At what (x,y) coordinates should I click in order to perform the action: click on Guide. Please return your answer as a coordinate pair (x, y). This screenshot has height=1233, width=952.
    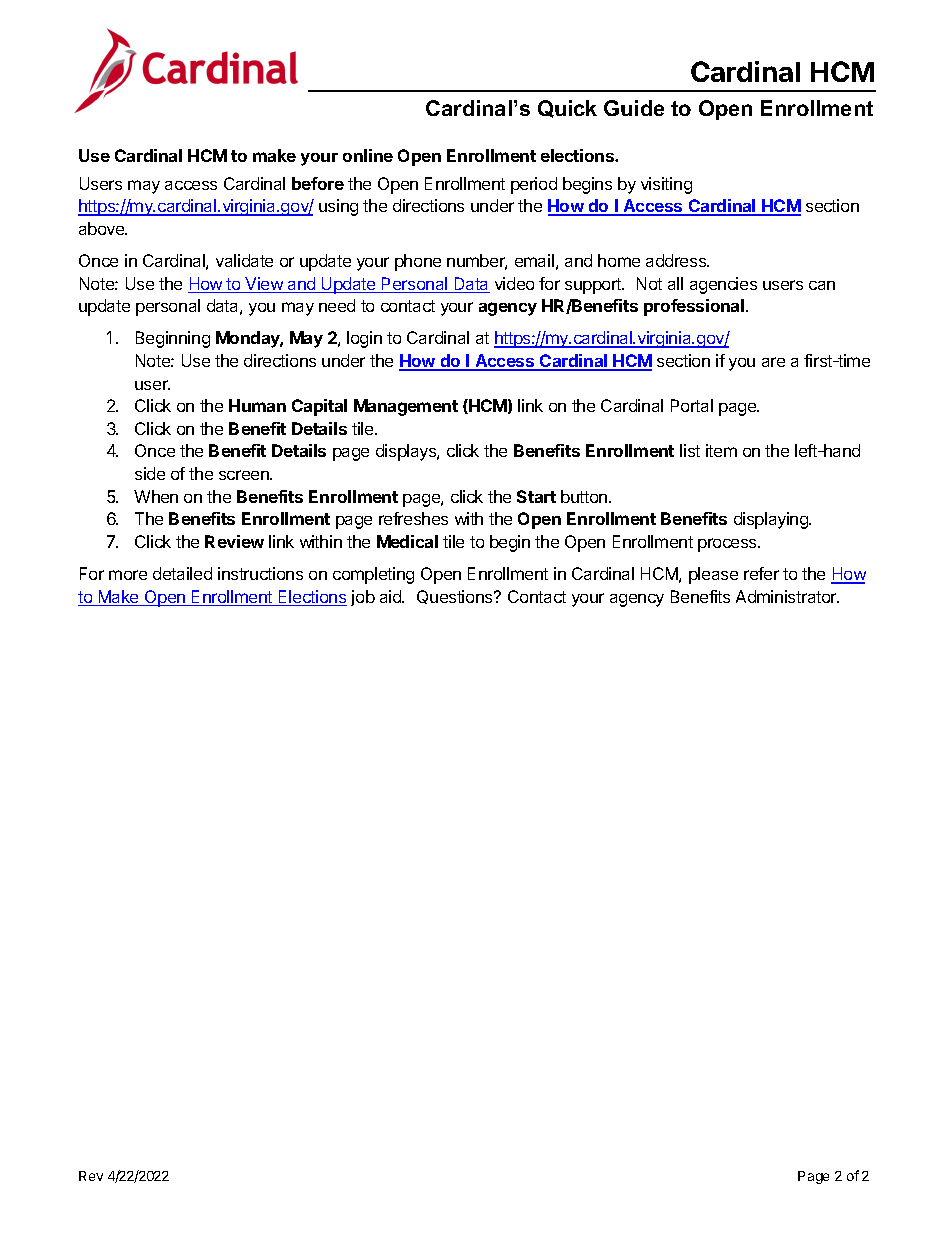
    Looking at the image, I should click on (634, 108).
